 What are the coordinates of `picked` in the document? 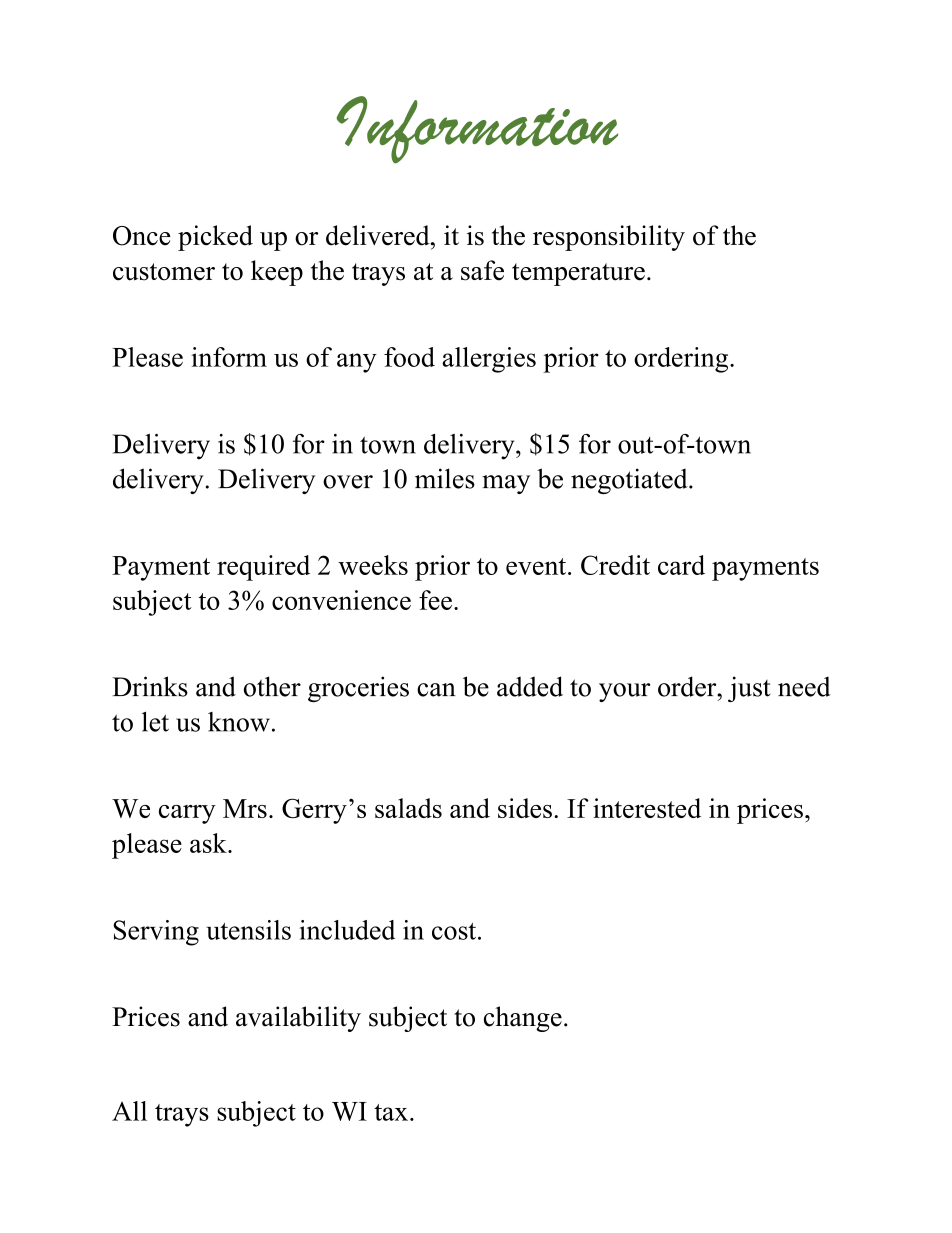 It's located at (215, 238).
